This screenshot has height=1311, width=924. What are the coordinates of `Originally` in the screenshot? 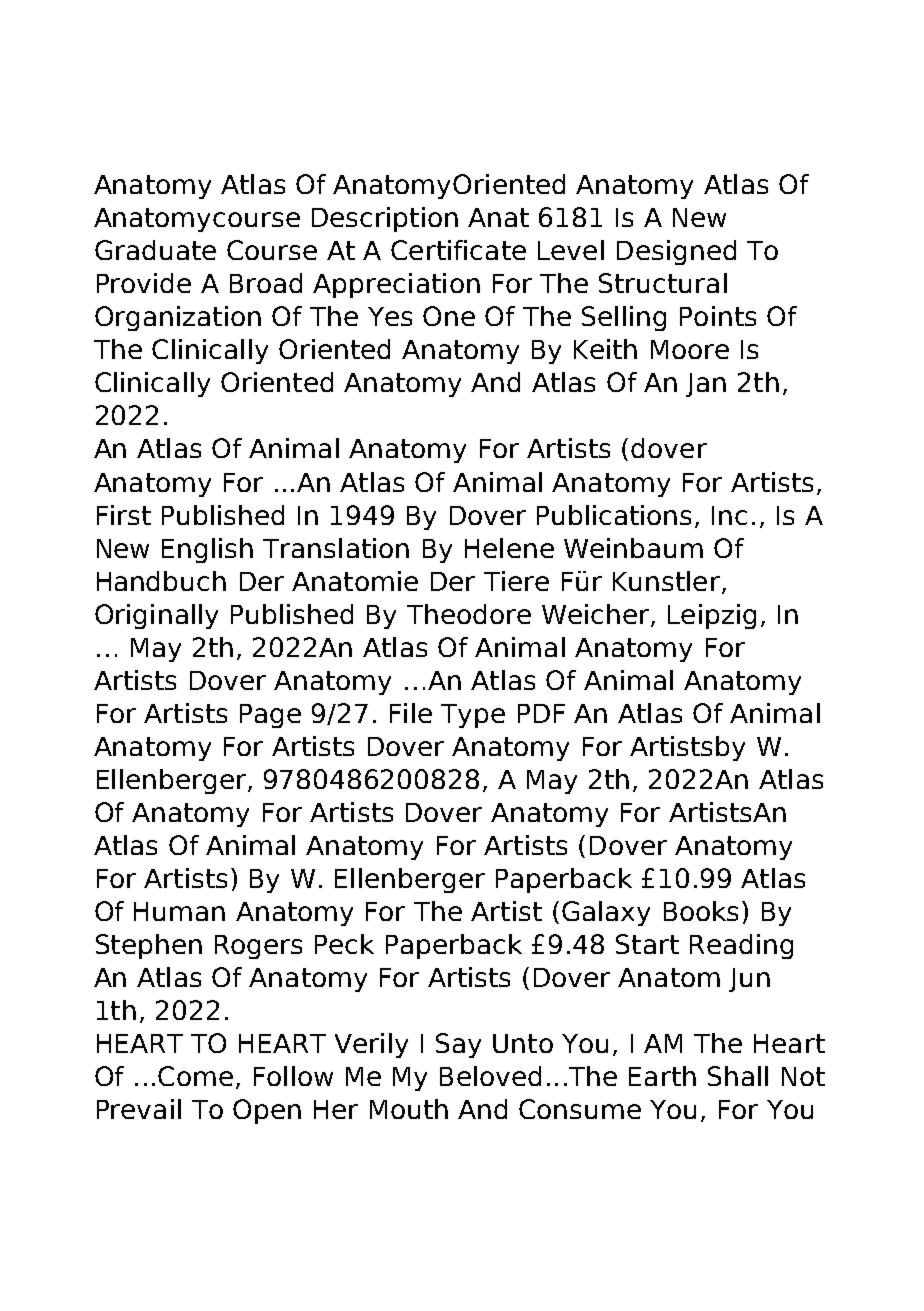 It's located at (156, 616).
